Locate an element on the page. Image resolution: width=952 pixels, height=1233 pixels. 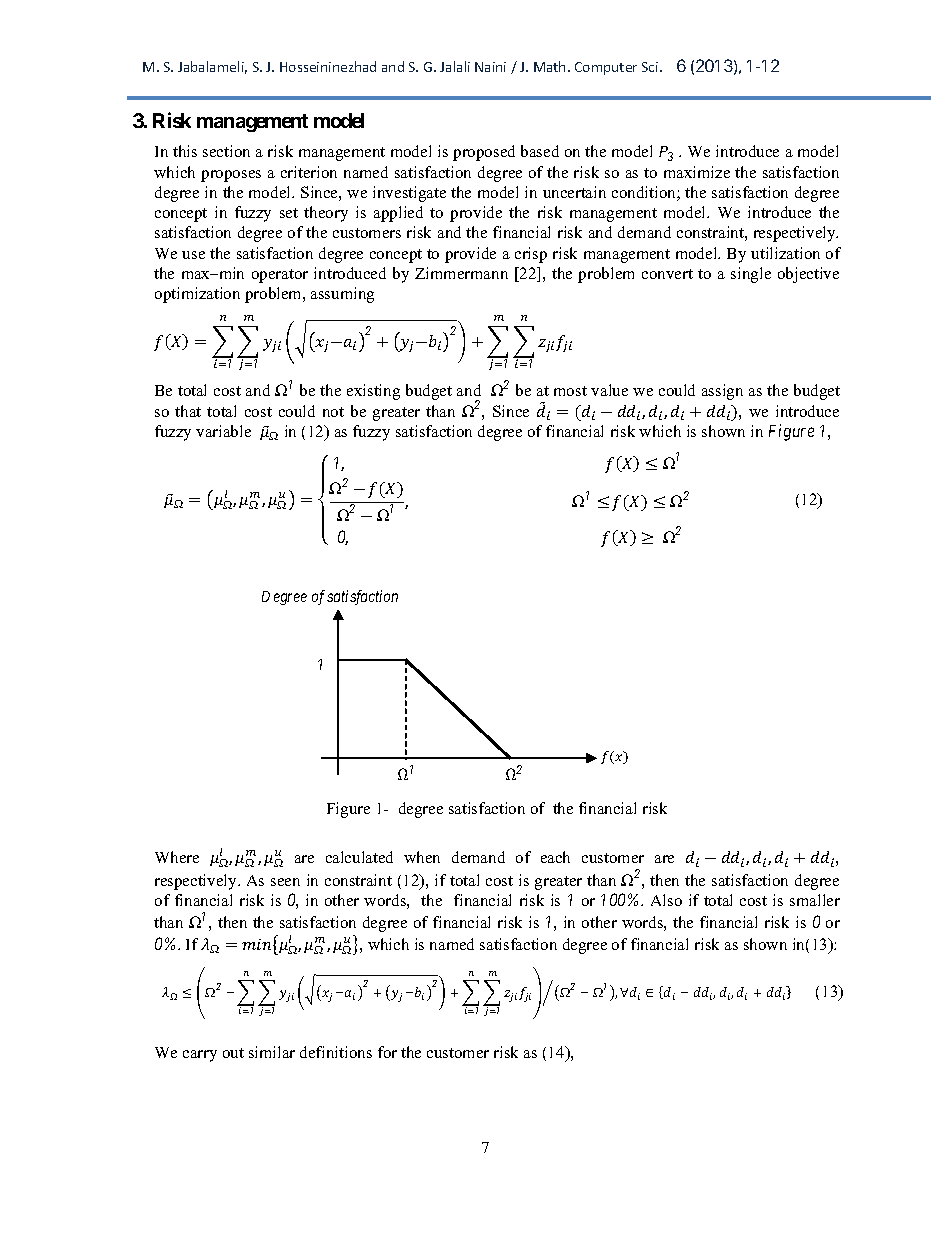
Math is located at coordinates (549, 66).
